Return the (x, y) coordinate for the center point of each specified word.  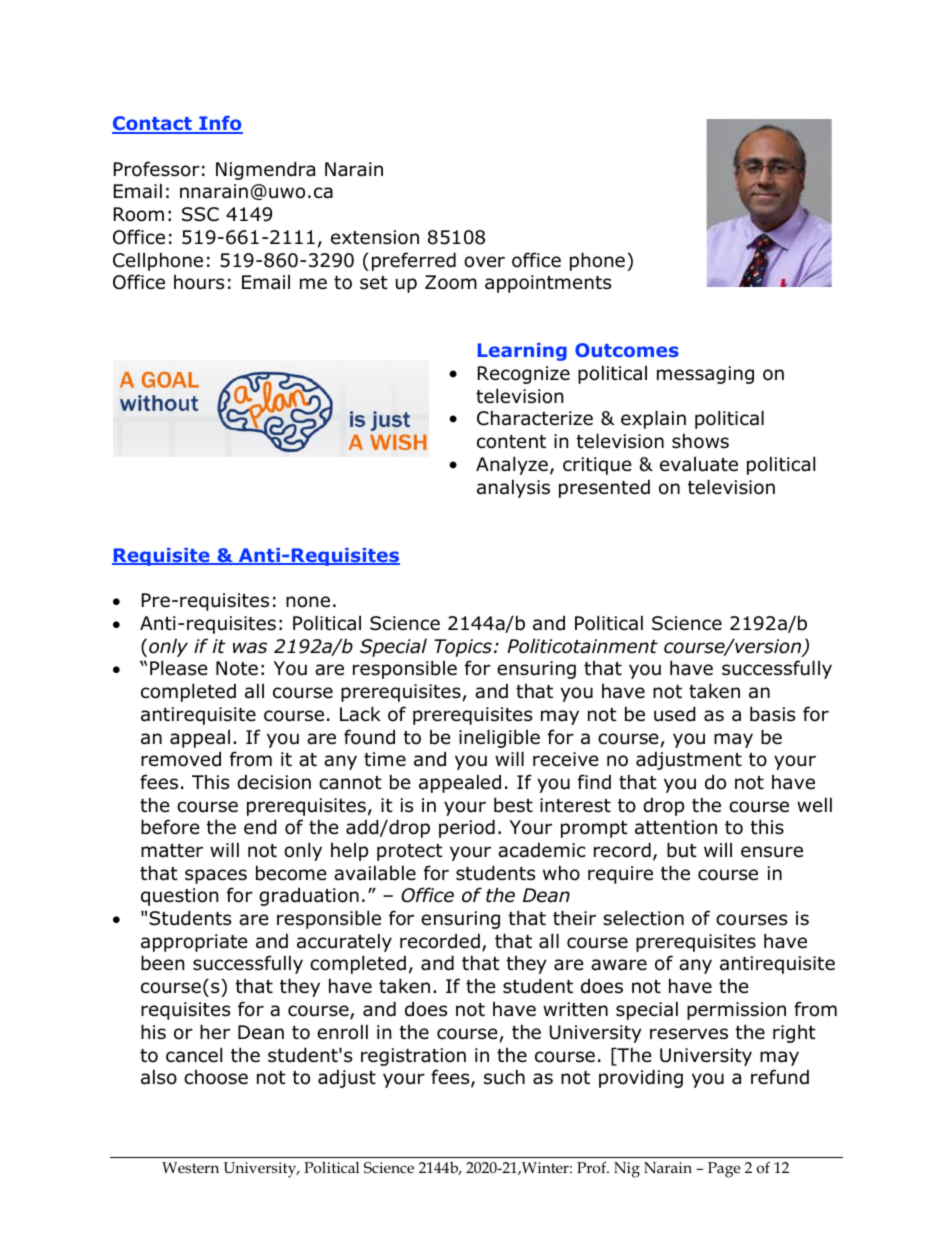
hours (199, 282)
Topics (463, 648)
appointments (548, 284)
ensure (772, 852)
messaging (705, 375)
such (504, 1077)
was (250, 648)
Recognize (524, 375)
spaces (216, 876)
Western (190, 1167)
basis (772, 714)
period (467, 828)
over (484, 262)
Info (220, 125)
